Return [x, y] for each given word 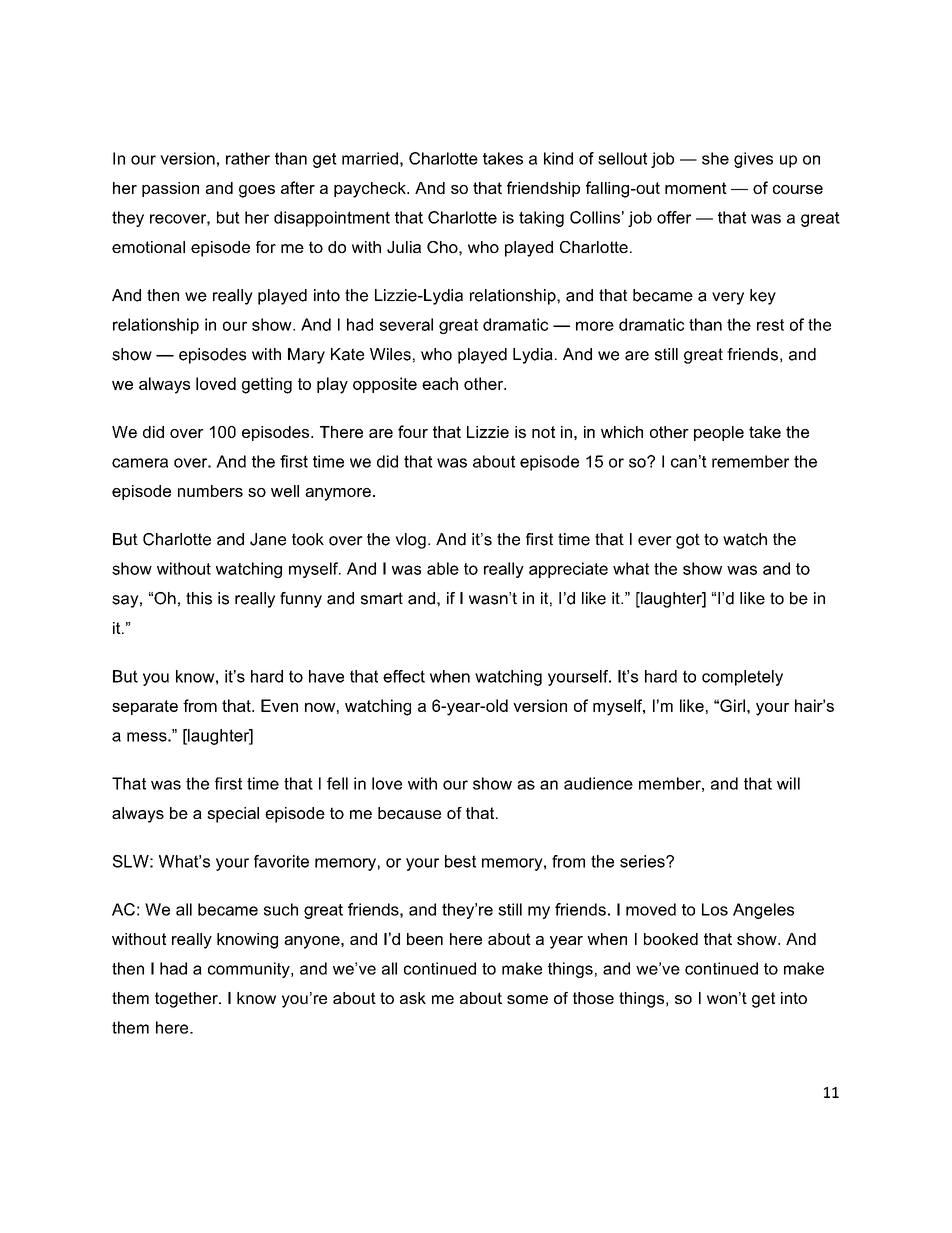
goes [257, 191]
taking [541, 219]
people [719, 433]
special [233, 815]
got [688, 541]
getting [267, 385]
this [199, 598]
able [443, 568]
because [409, 813]
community [250, 970]
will [788, 783]
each [440, 383]
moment [696, 188]
